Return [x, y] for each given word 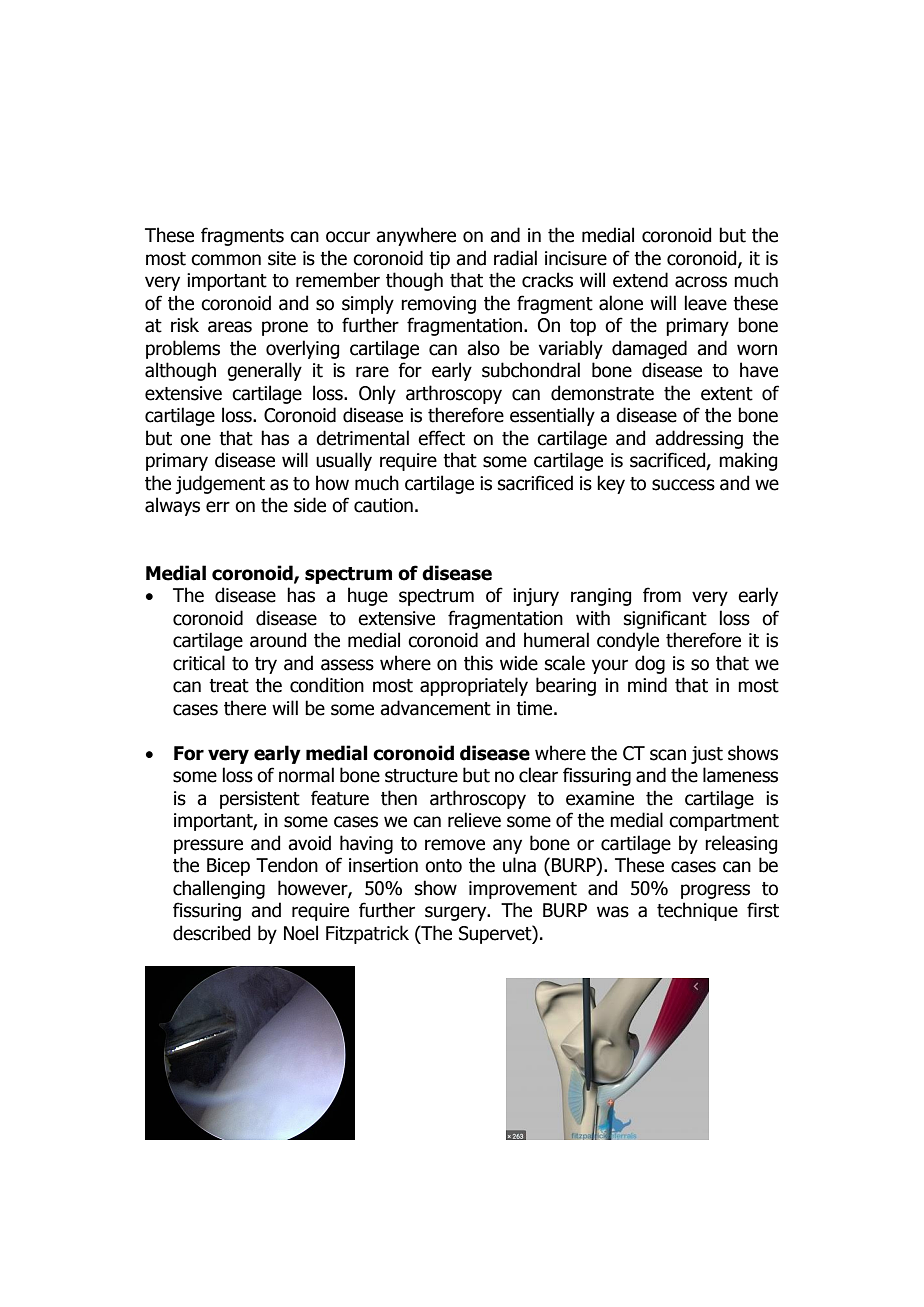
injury [536, 597]
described [211, 933]
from [662, 595]
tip [439, 260]
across [701, 282]
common [226, 260]
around [278, 640]
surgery [457, 913]
